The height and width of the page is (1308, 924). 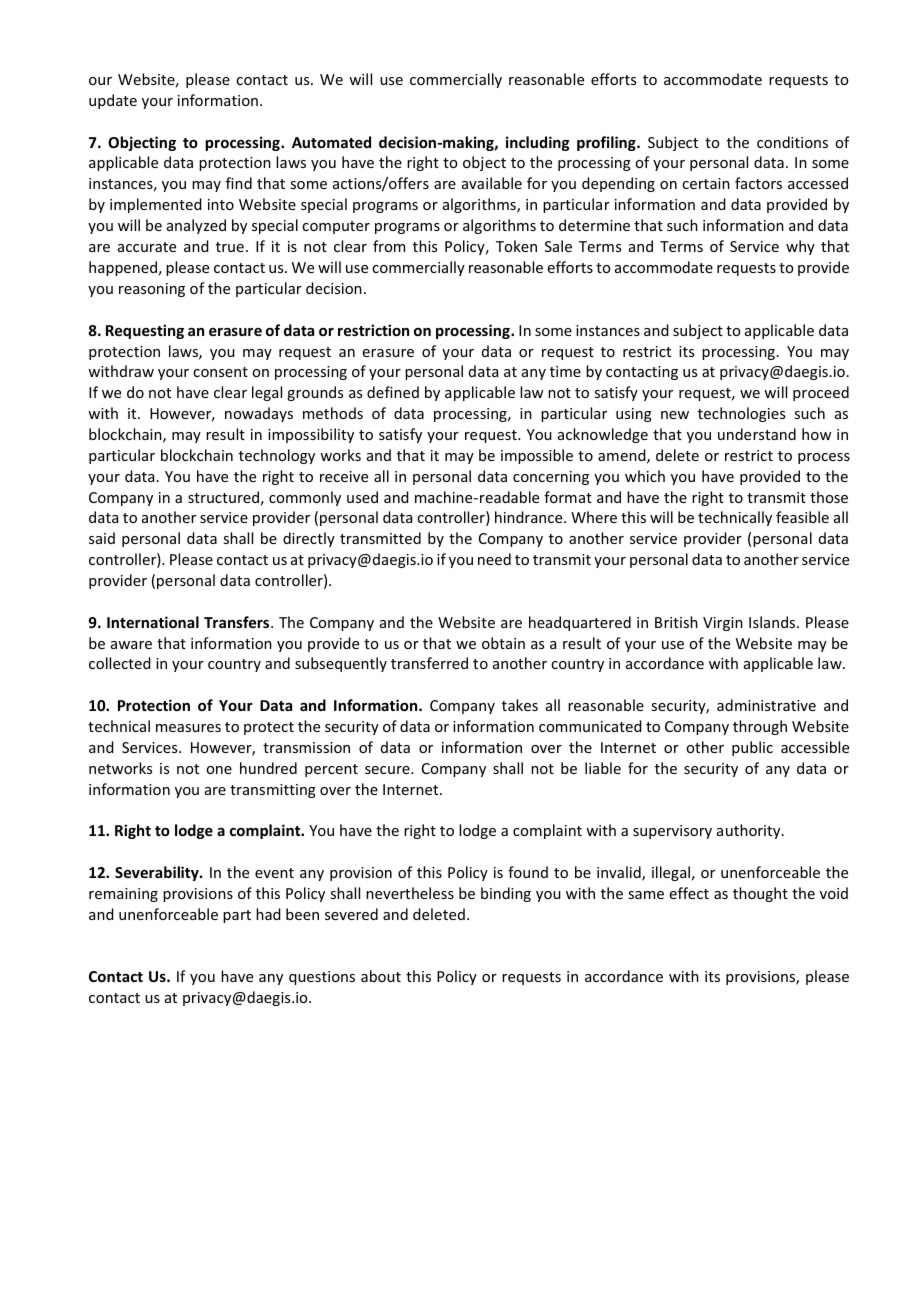 What do you see at coordinates (757, 434) in the page?
I see `understand` at bounding box center [757, 434].
